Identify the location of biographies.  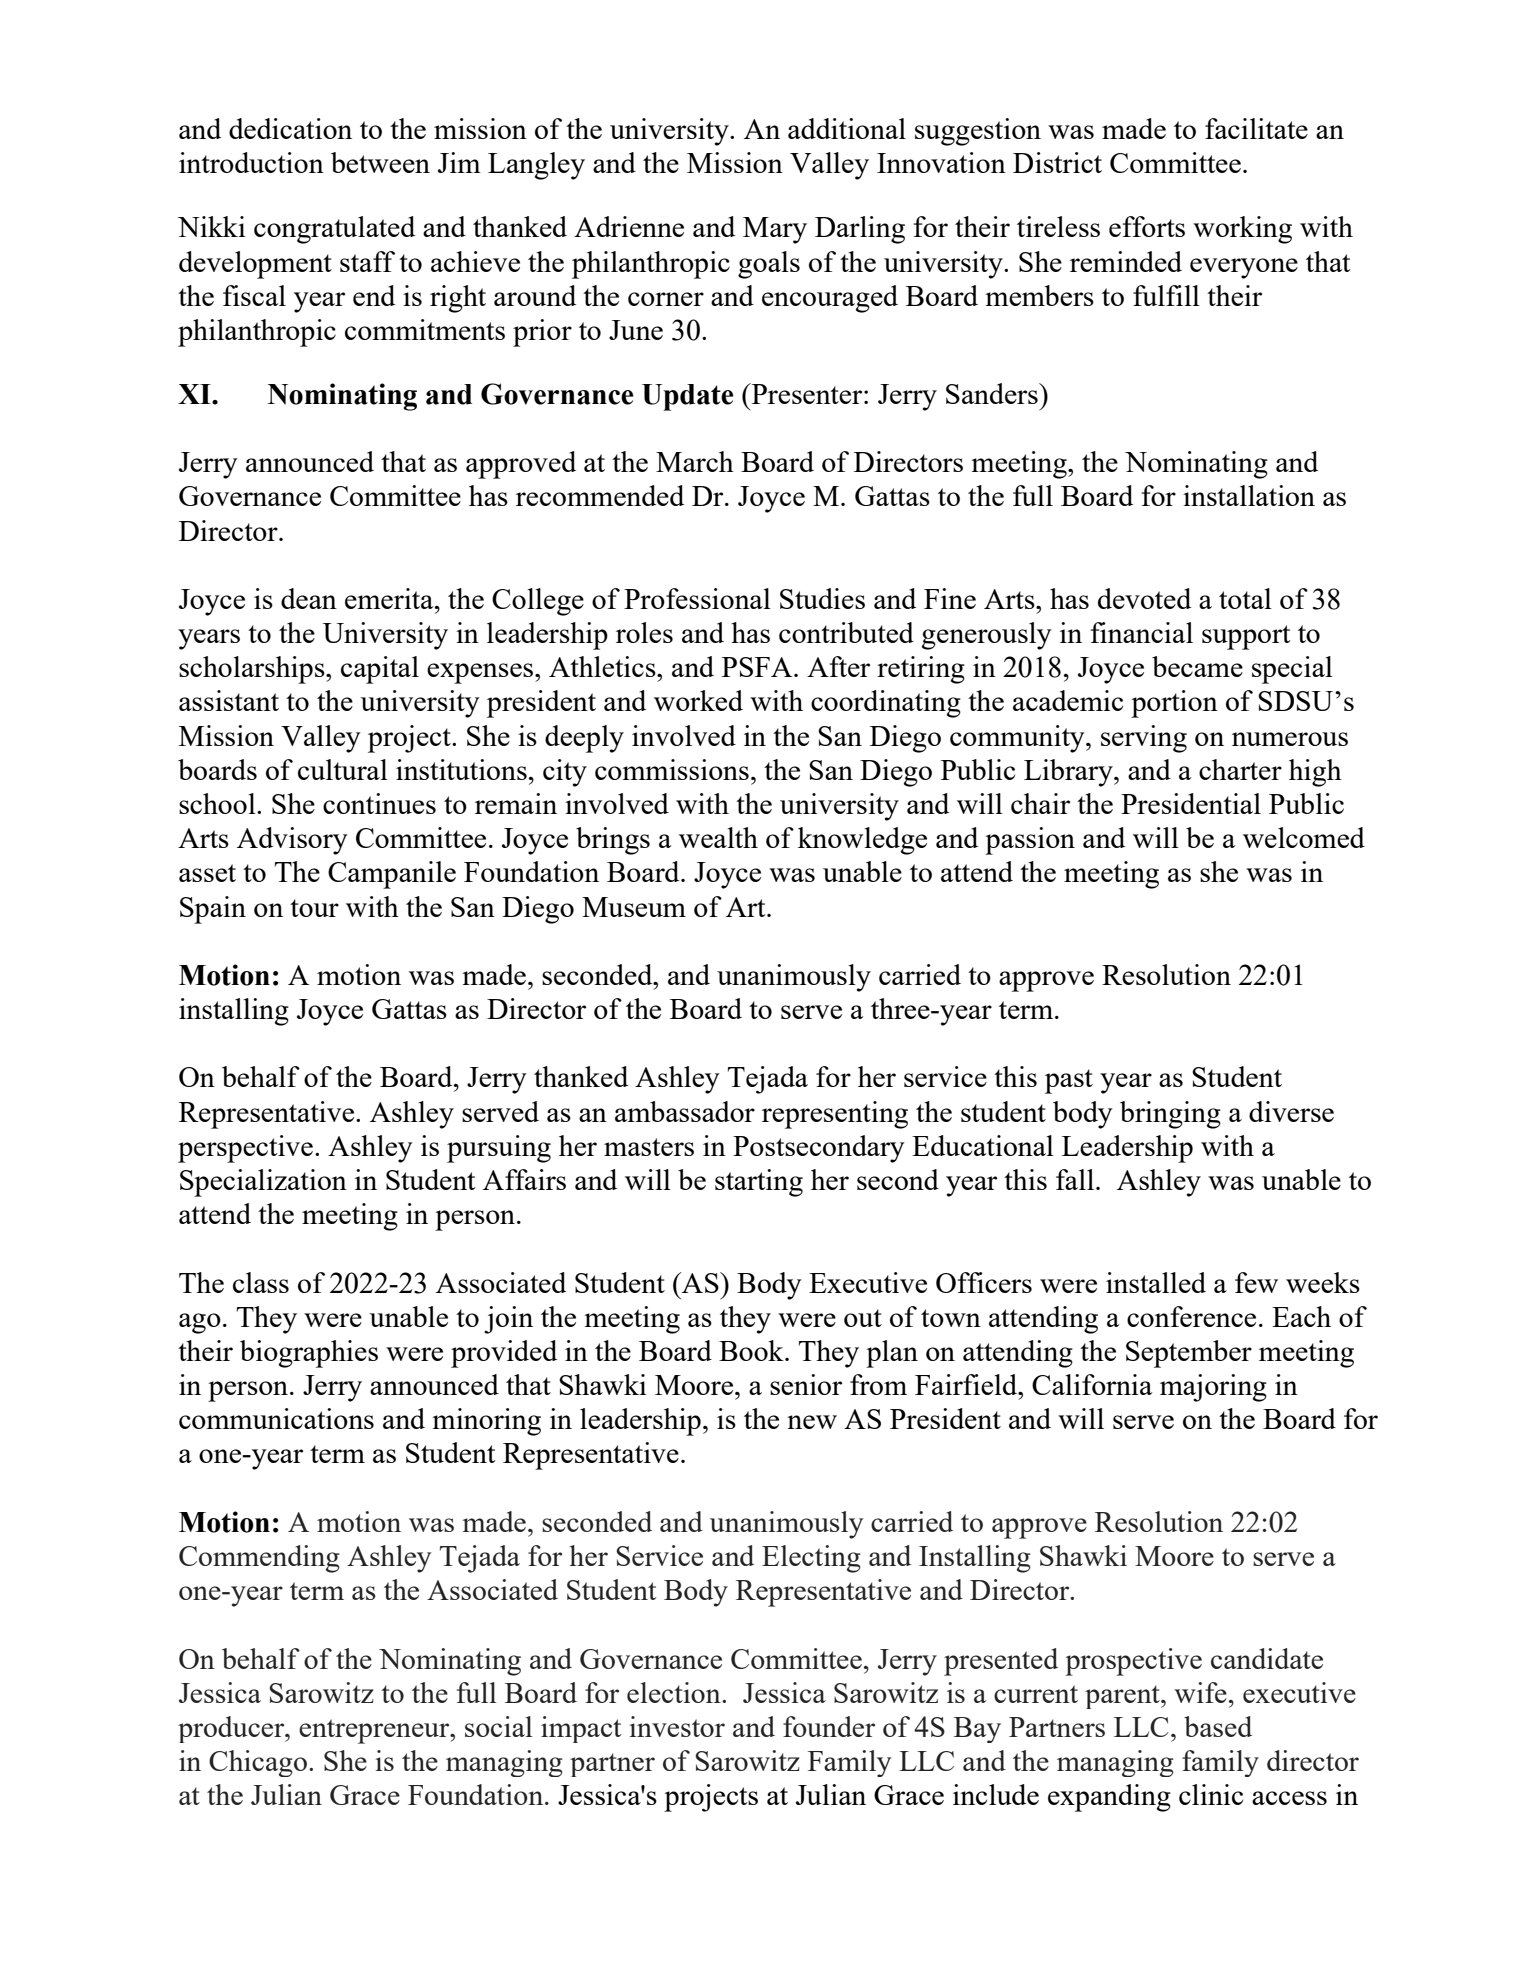
(309, 1354).
